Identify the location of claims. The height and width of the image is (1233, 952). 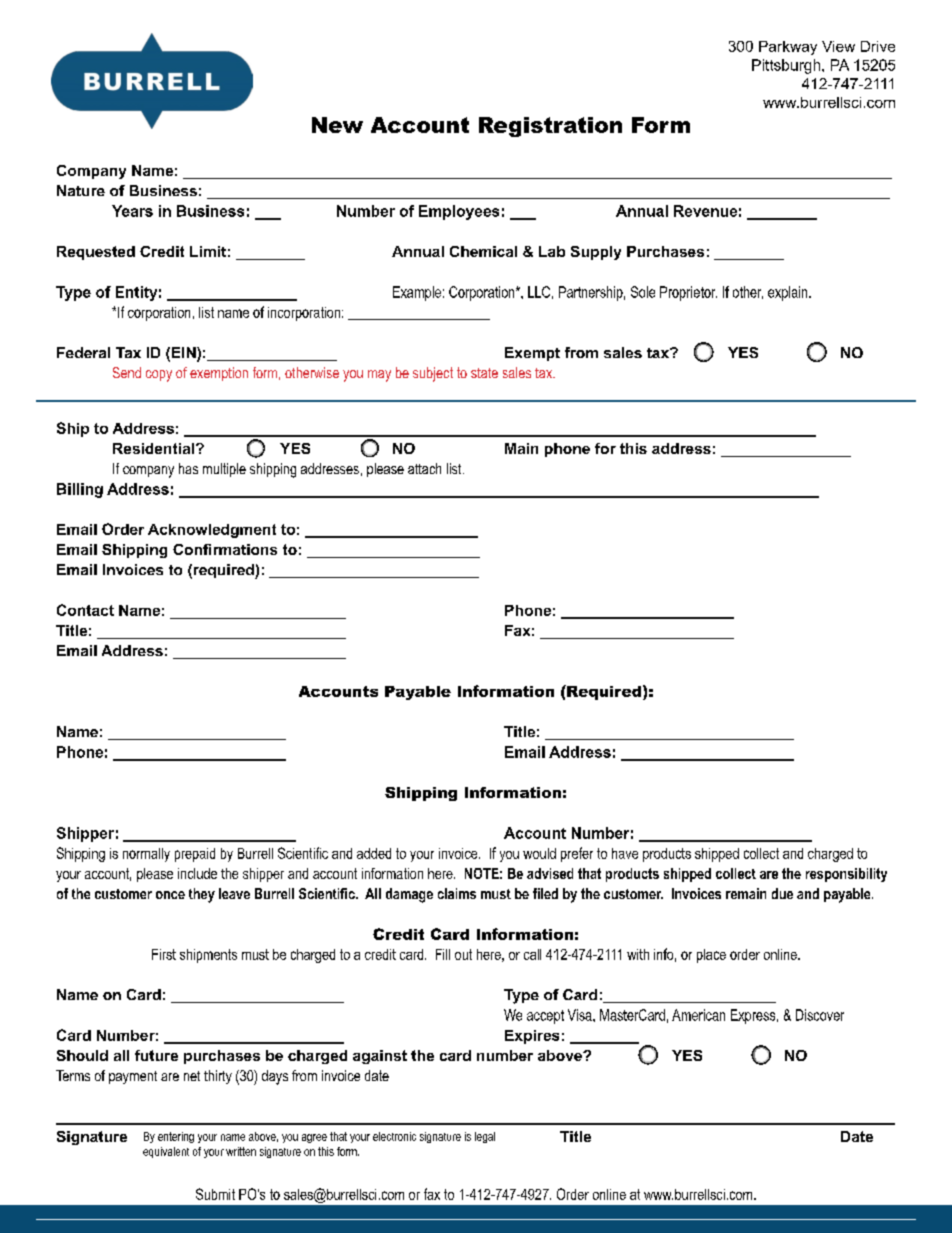
(457, 893).
